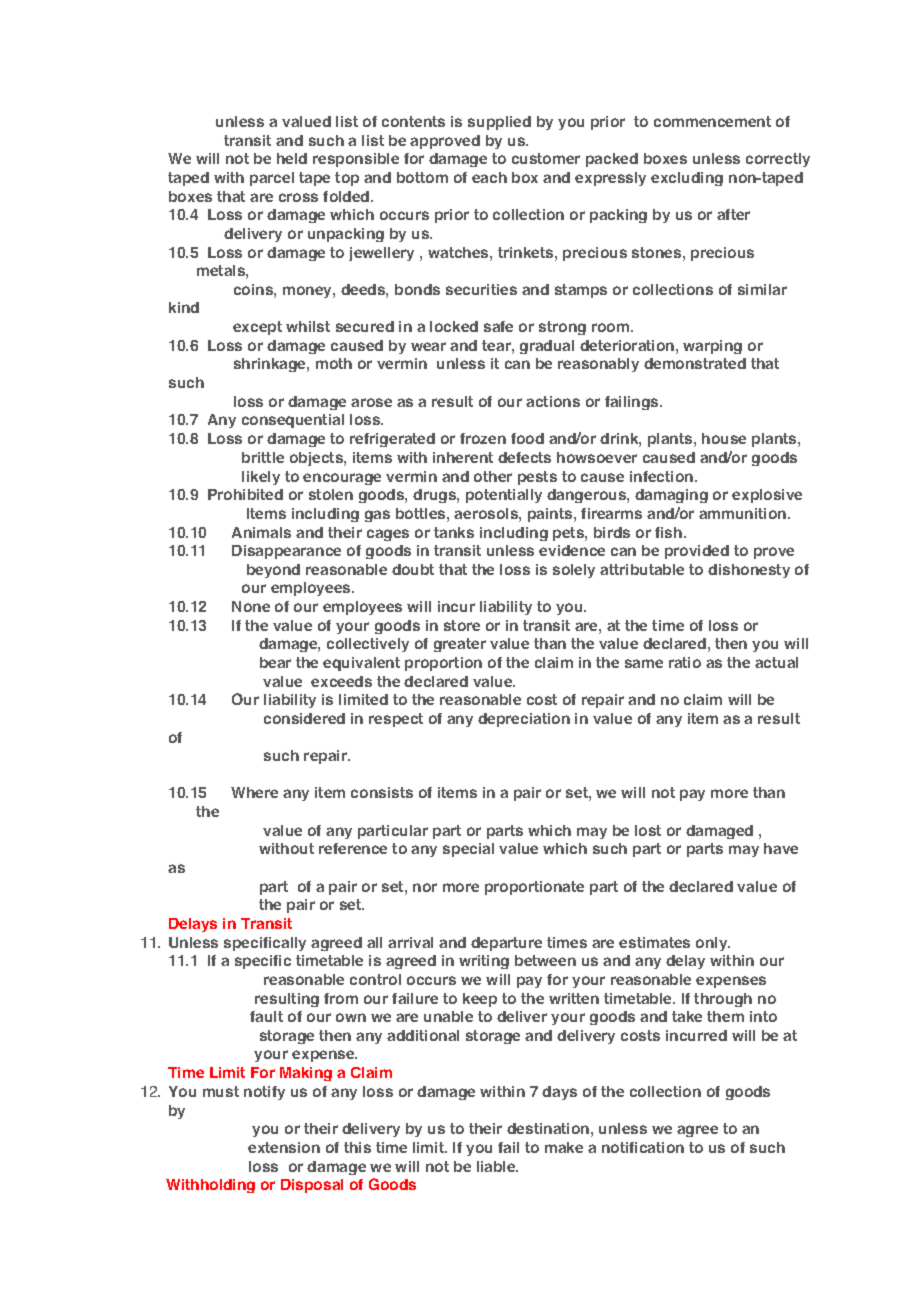 This image has width=924, height=1308. What do you see at coordinates (648, 830) in the image?
I see `lost` at bounding box center [648, 830].
